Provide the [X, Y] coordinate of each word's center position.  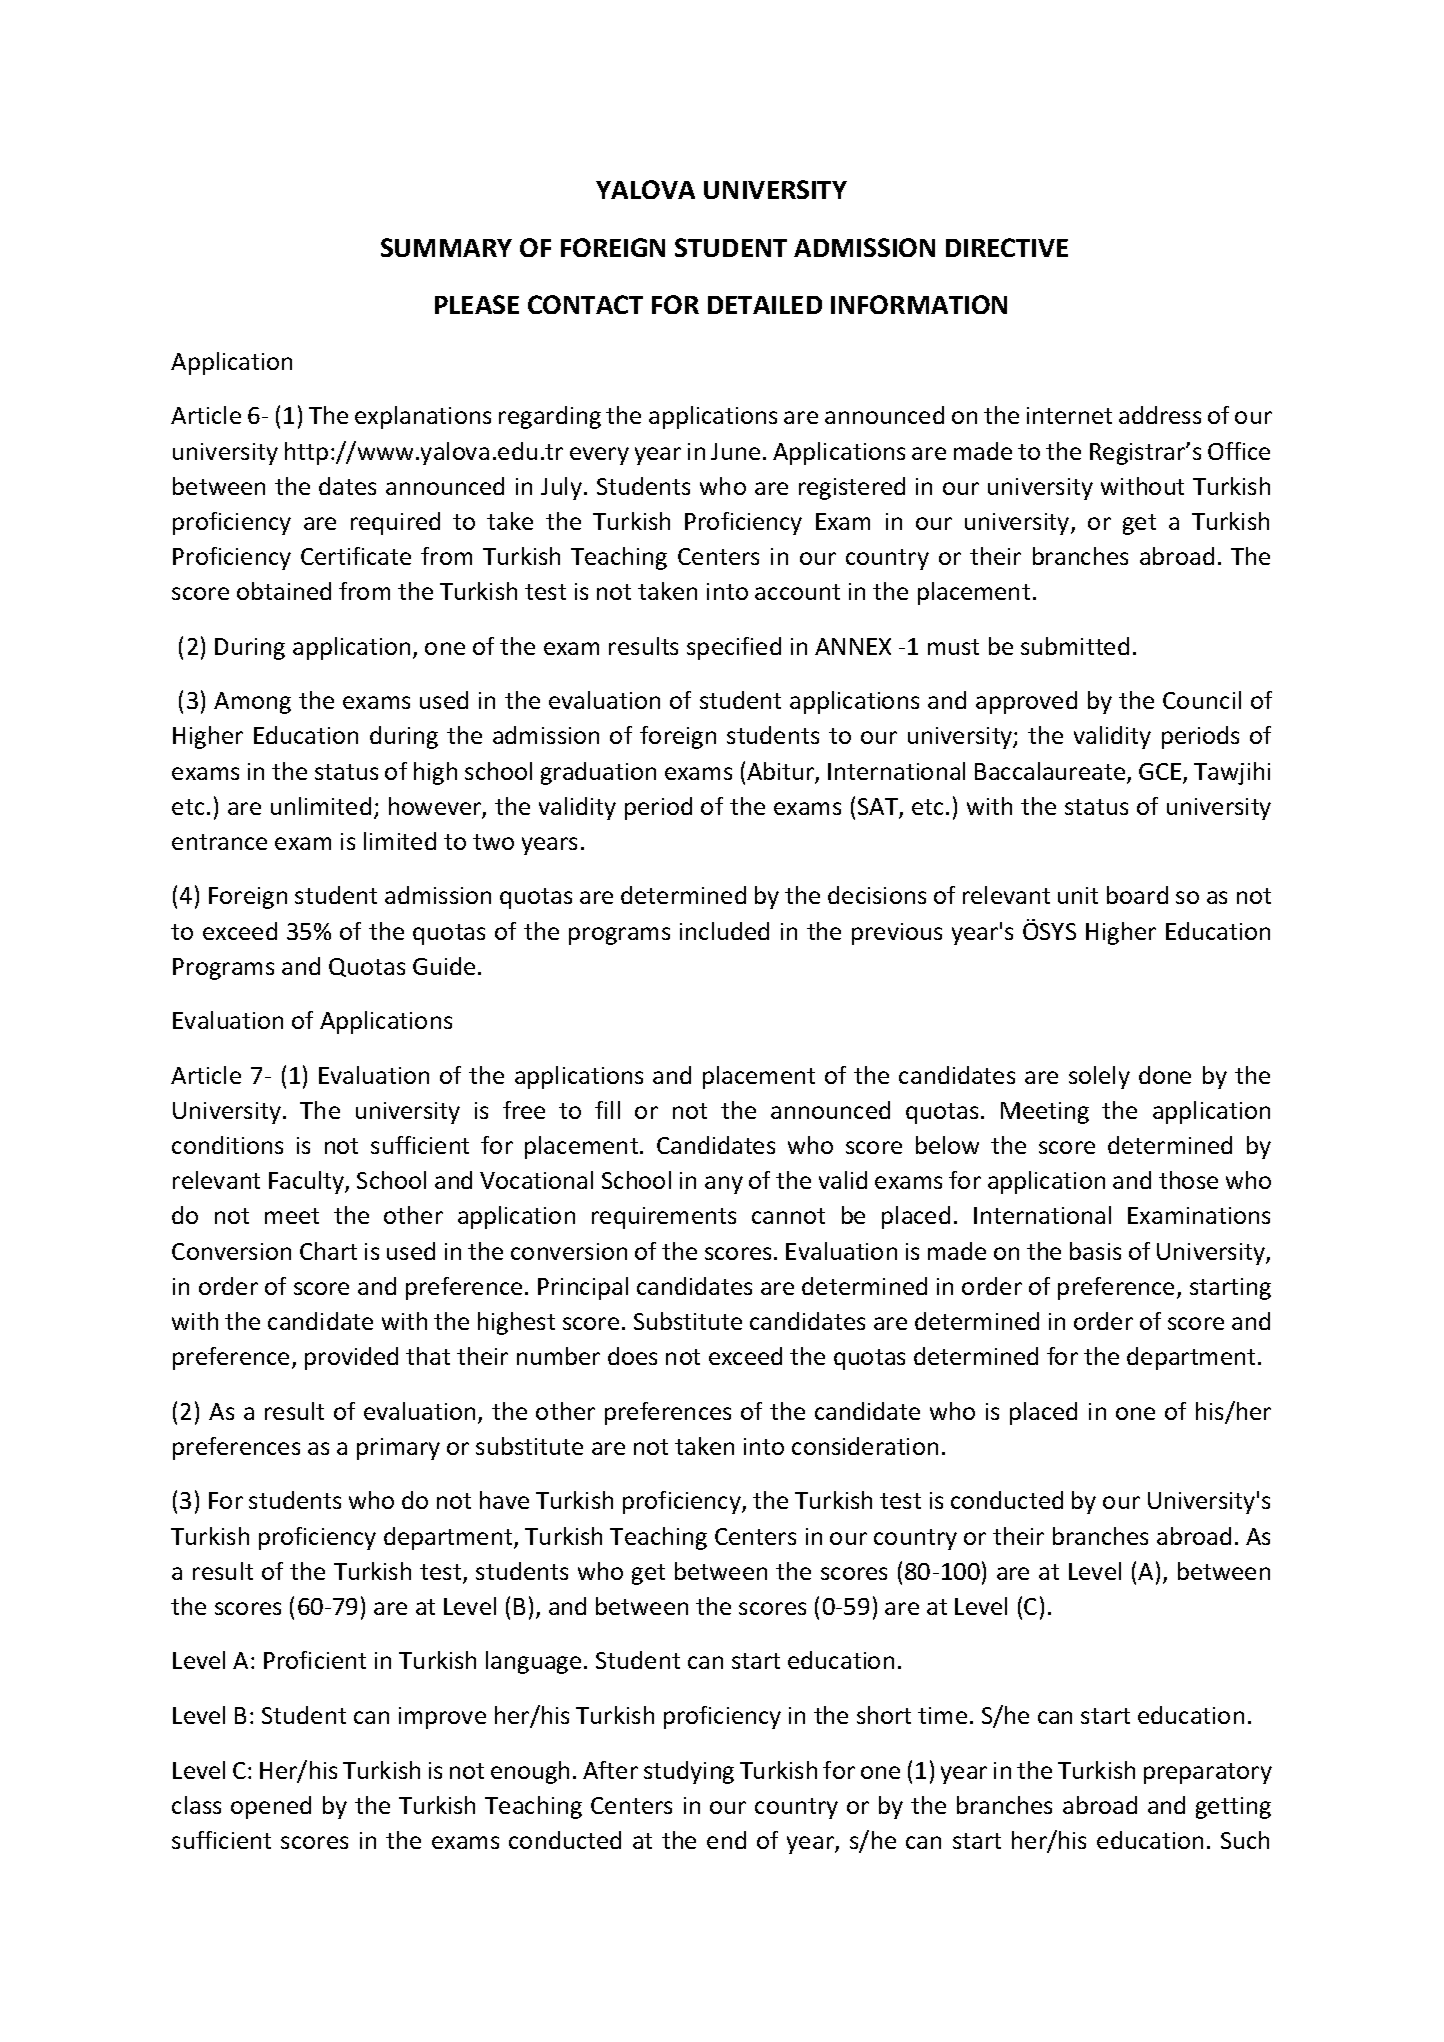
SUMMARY [446, 247]
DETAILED [765, 305]
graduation [598, 773]
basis [1095, 1251]
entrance [219, 842]
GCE [1161, 773]
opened [271, 1807]
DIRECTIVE [1007, 247]
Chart [328, 1251]
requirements [664, 1218]
